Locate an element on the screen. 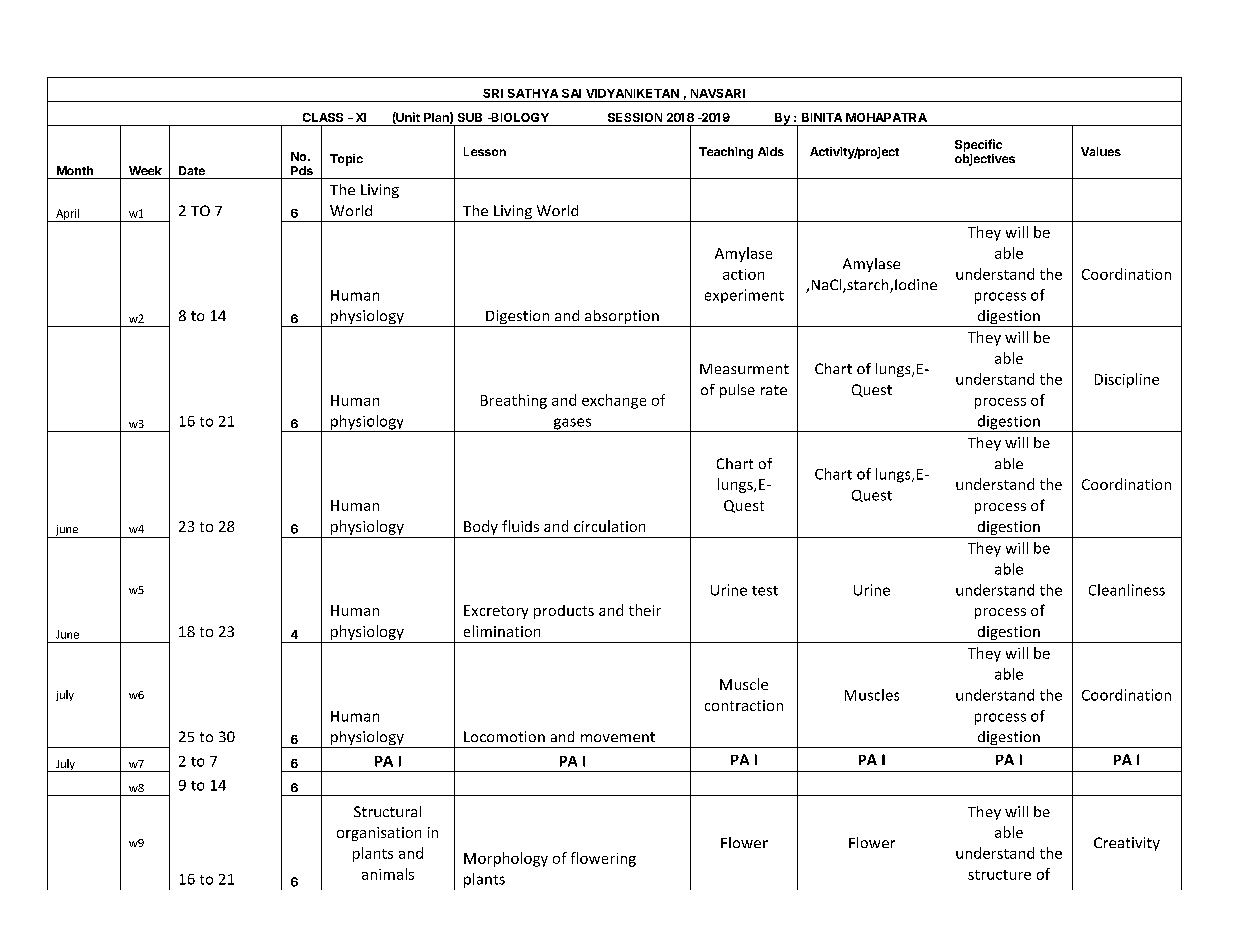  organisation is located at coordinates (379, 834).
